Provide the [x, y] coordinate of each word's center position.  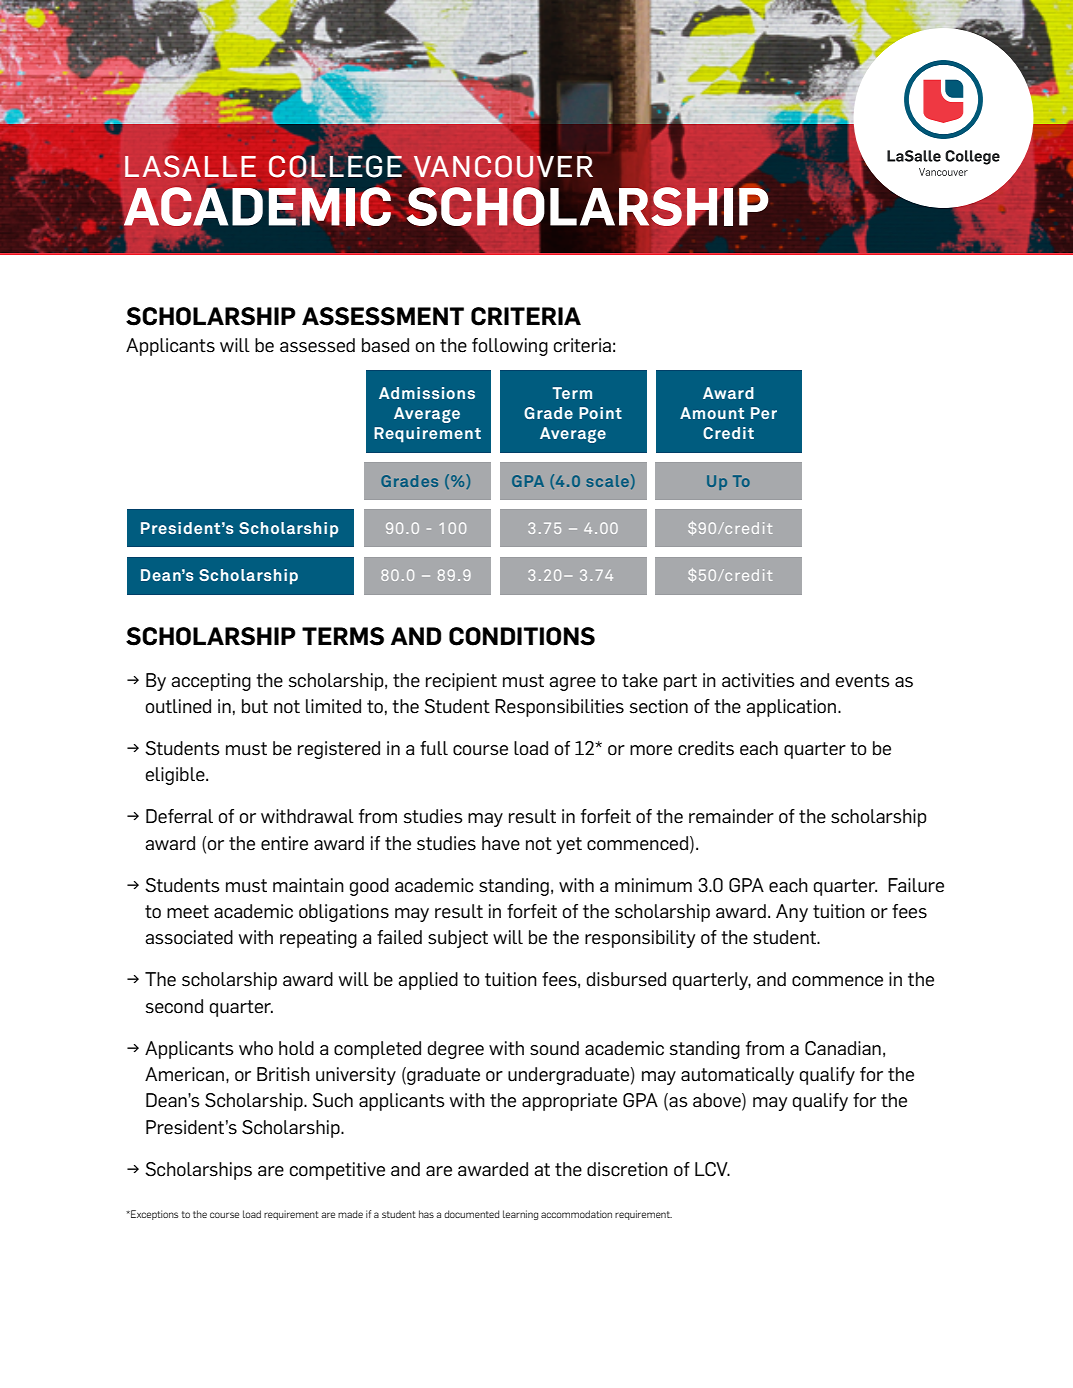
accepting [211, 682]
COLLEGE [335, 166]
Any [792, 913]
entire [284, 843]
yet [569, 845]
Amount [712, 413]
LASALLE [190, 166]
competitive [337, 1171]
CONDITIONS [522, 636]
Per [764, 413]
